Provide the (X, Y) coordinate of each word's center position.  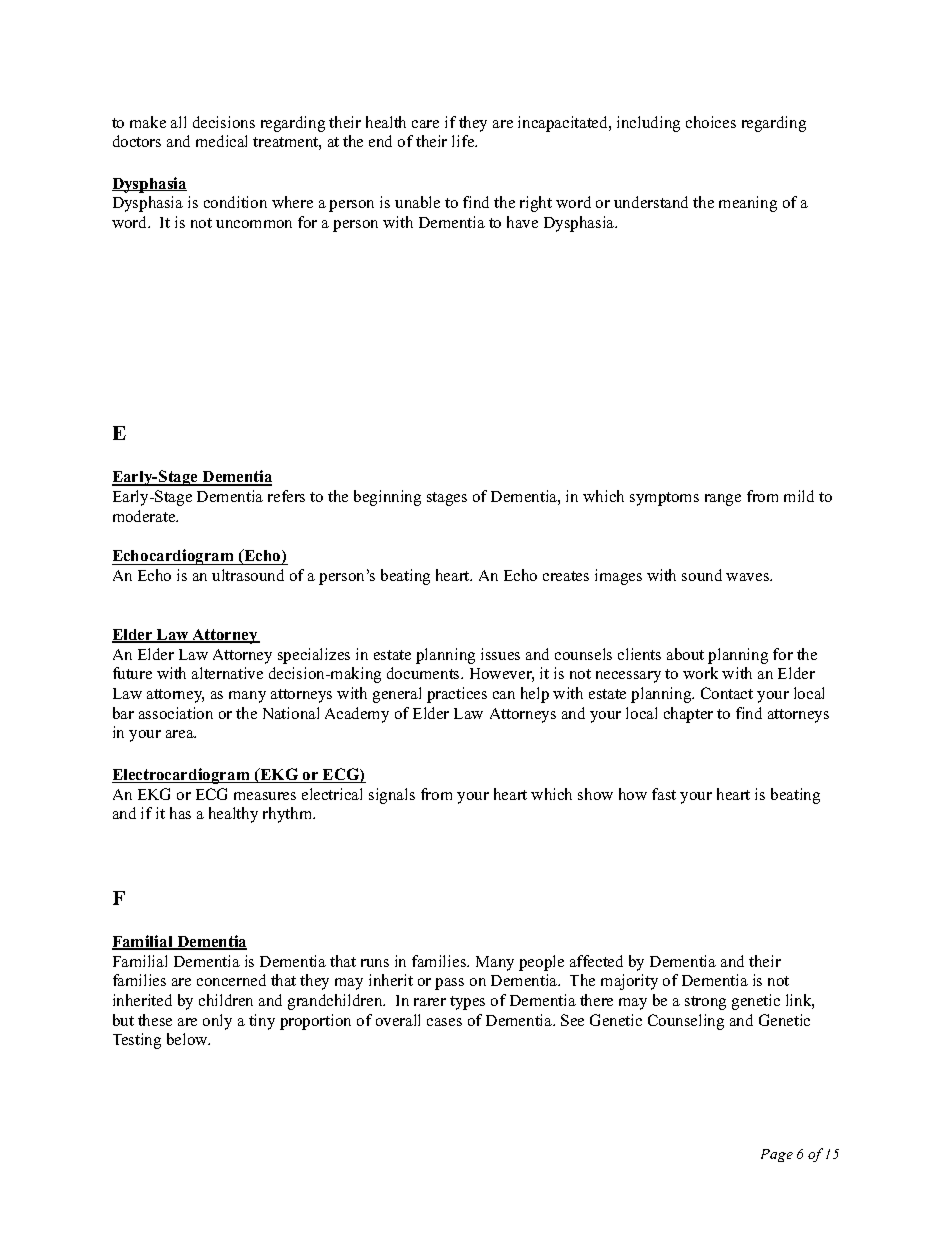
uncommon (254, 224)
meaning (748, 204)
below (188, 1039)
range (723, 500)
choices (711, 122)
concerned (231, 980)
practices (457, 695)
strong (705, 1003)
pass (449, 984)
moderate (145, 516)
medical (221, 141)
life (464, 141)
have (522, 222)
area (181, 734)
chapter (688, 715)
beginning (387, 498)
